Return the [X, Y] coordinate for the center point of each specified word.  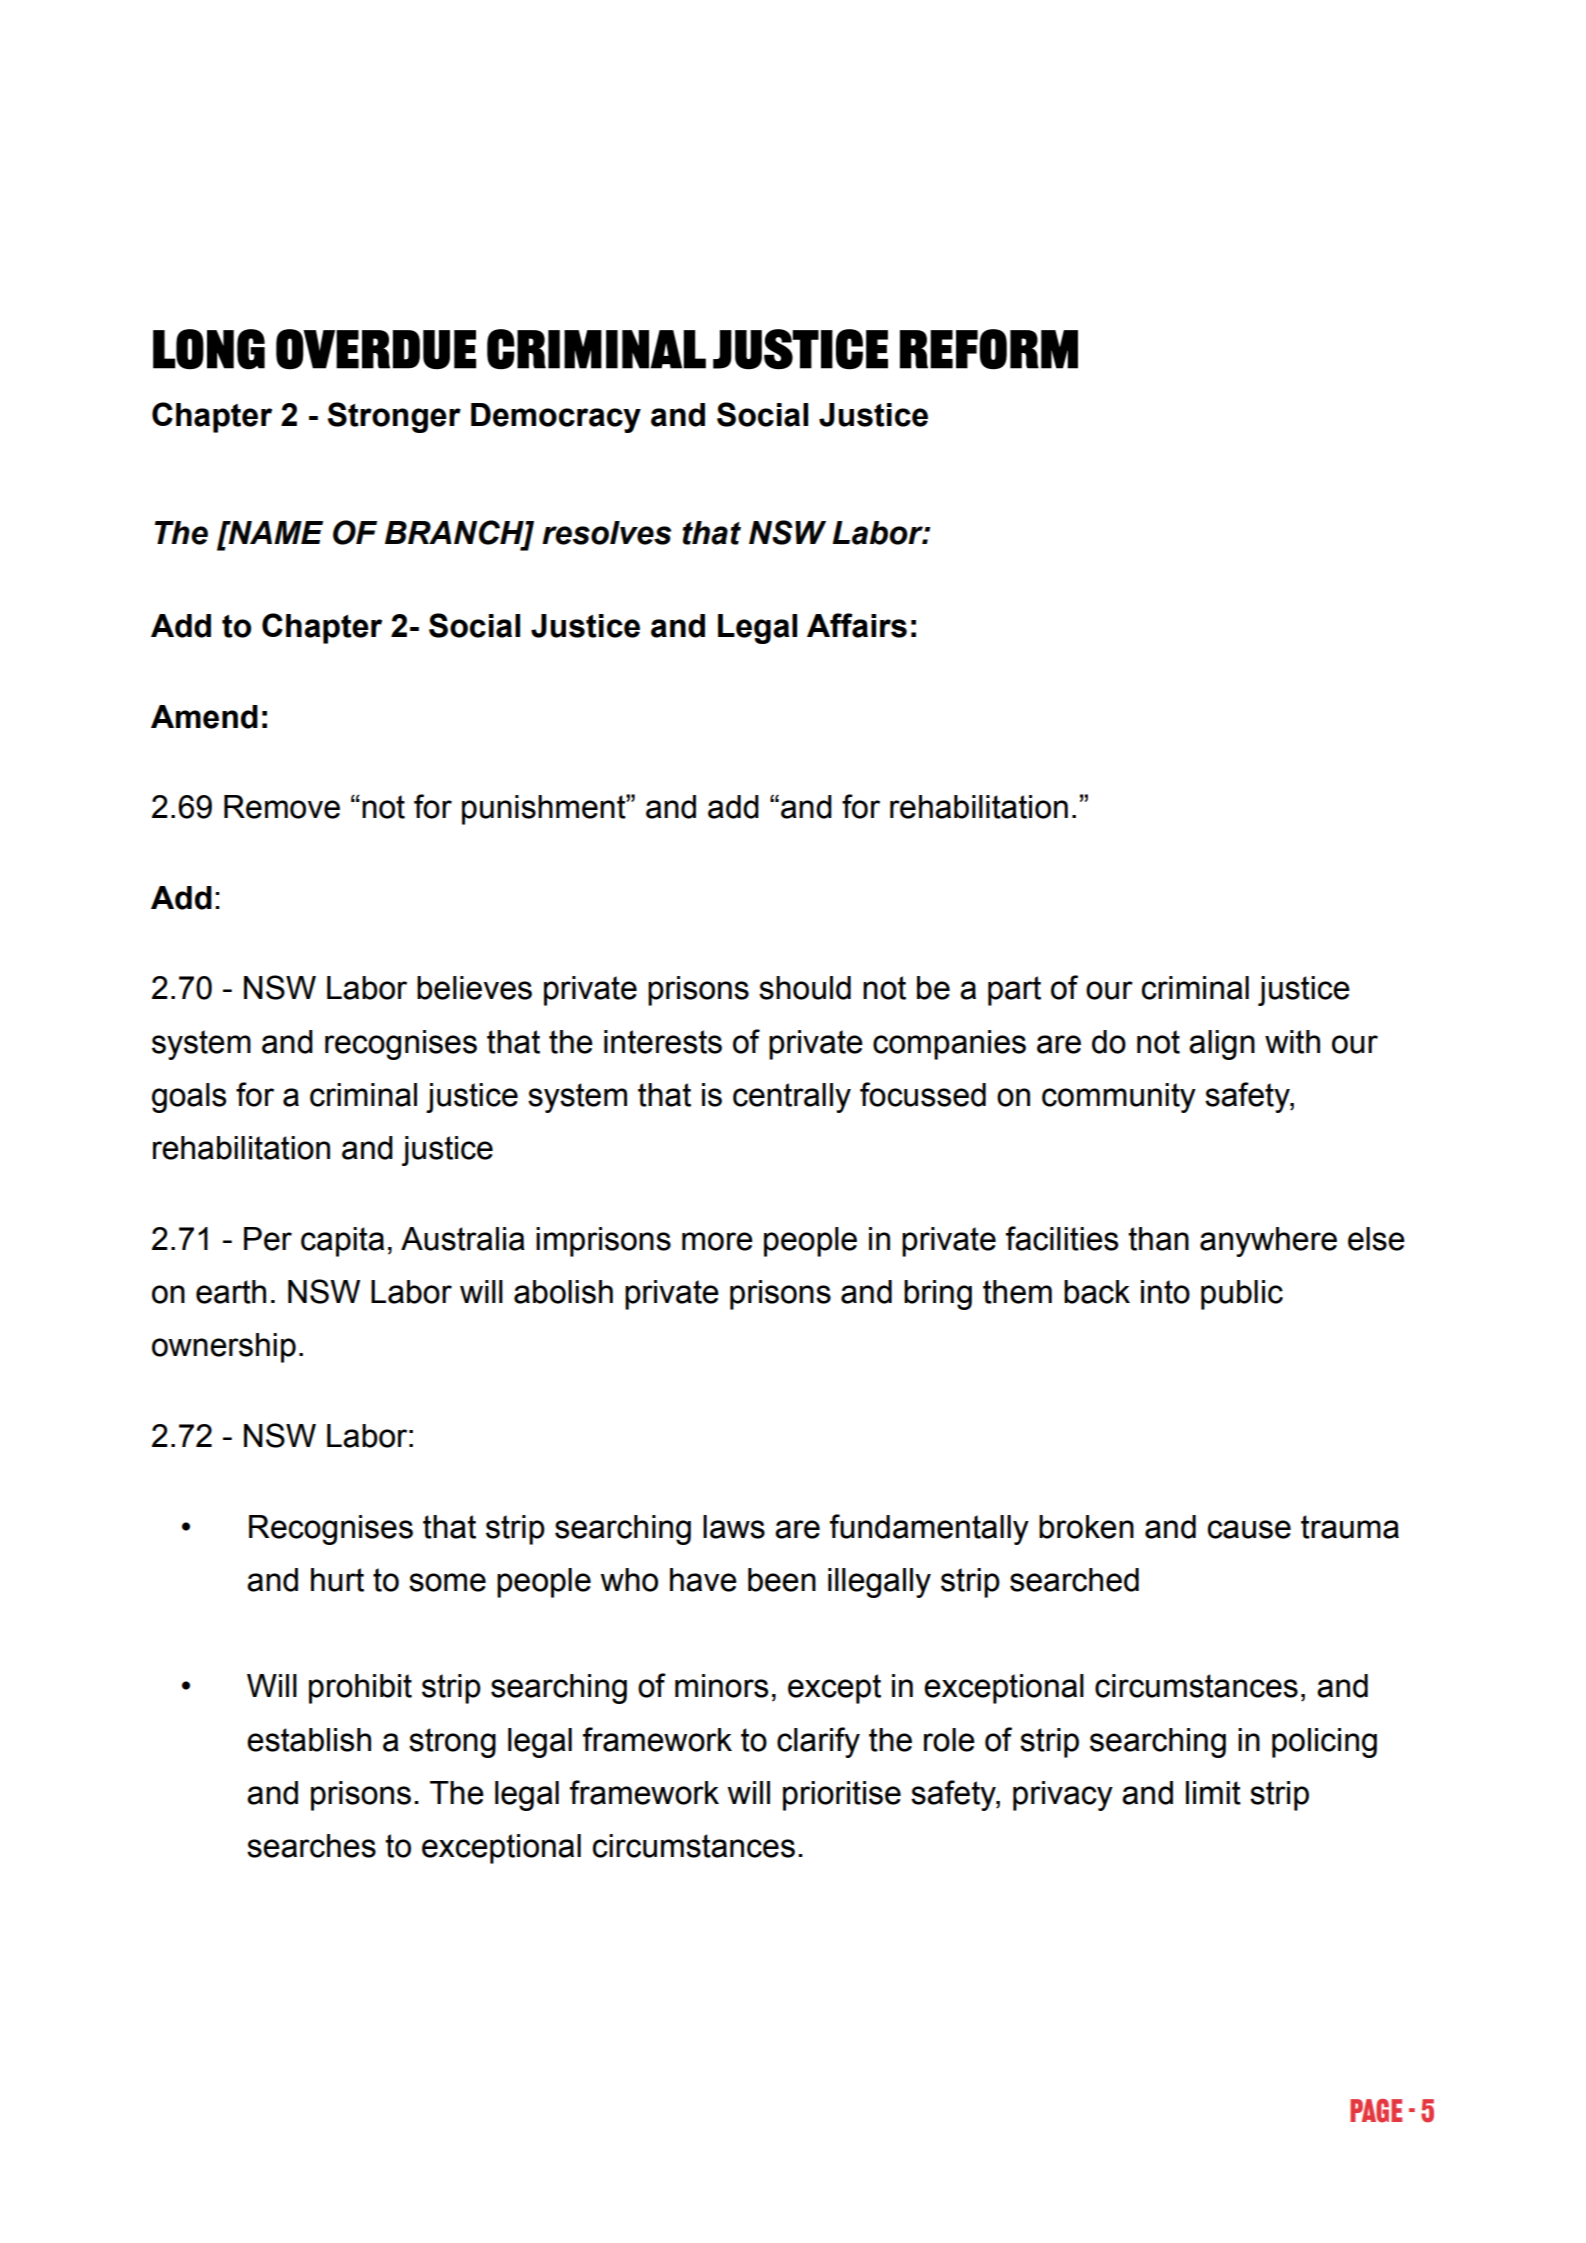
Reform [989, 349]
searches [311, 1846]
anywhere [1268, 1242]
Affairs [857, 625]
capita [342, 1242]
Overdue [376, 349]
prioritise [842, 1796]
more [717, 1241]
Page [1376, 2111]
